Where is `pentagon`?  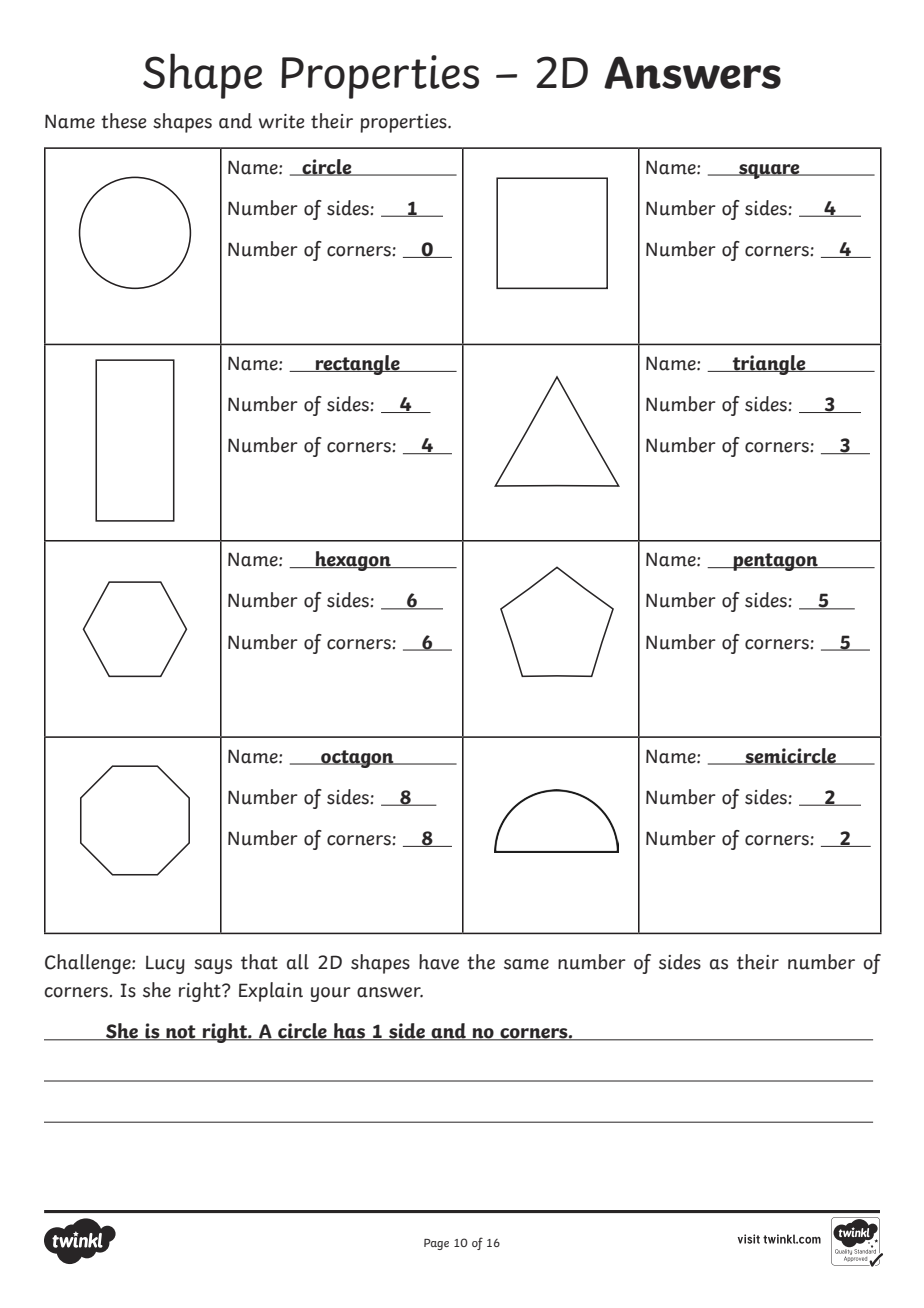
pentagon is located at coordinates (775, 562).
